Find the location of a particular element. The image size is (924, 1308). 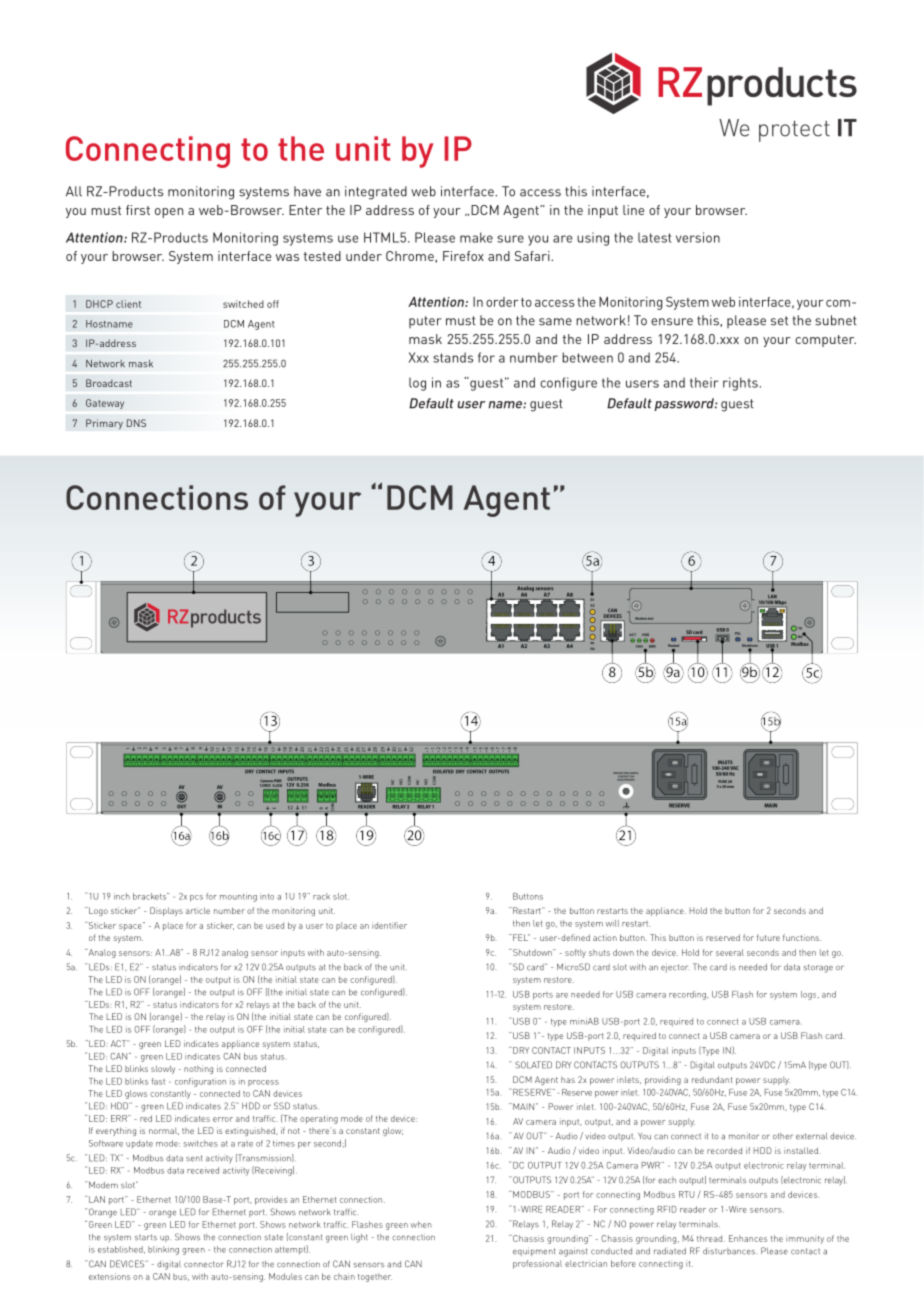

make is located at coordinates (476, 237).
